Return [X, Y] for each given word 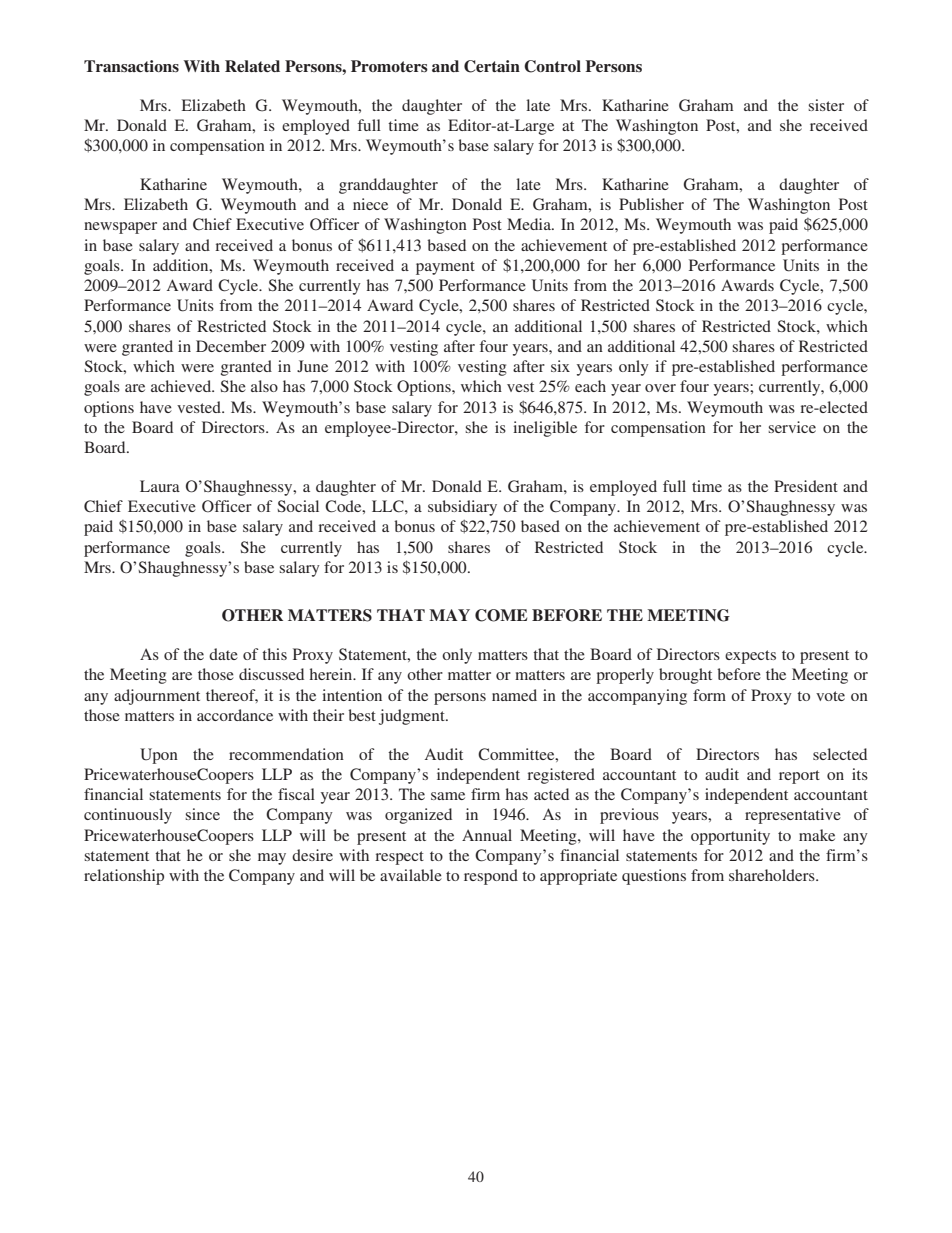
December [231, 346]
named [514, 695]
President [806, 486]
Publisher [651, 204]
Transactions [131, 66]
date [223, 654]
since [202, 814]
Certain [492, 66]
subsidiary [462, 508]
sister [826, 105]
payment [445, 268]
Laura [160, 486]
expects [750, 657]
